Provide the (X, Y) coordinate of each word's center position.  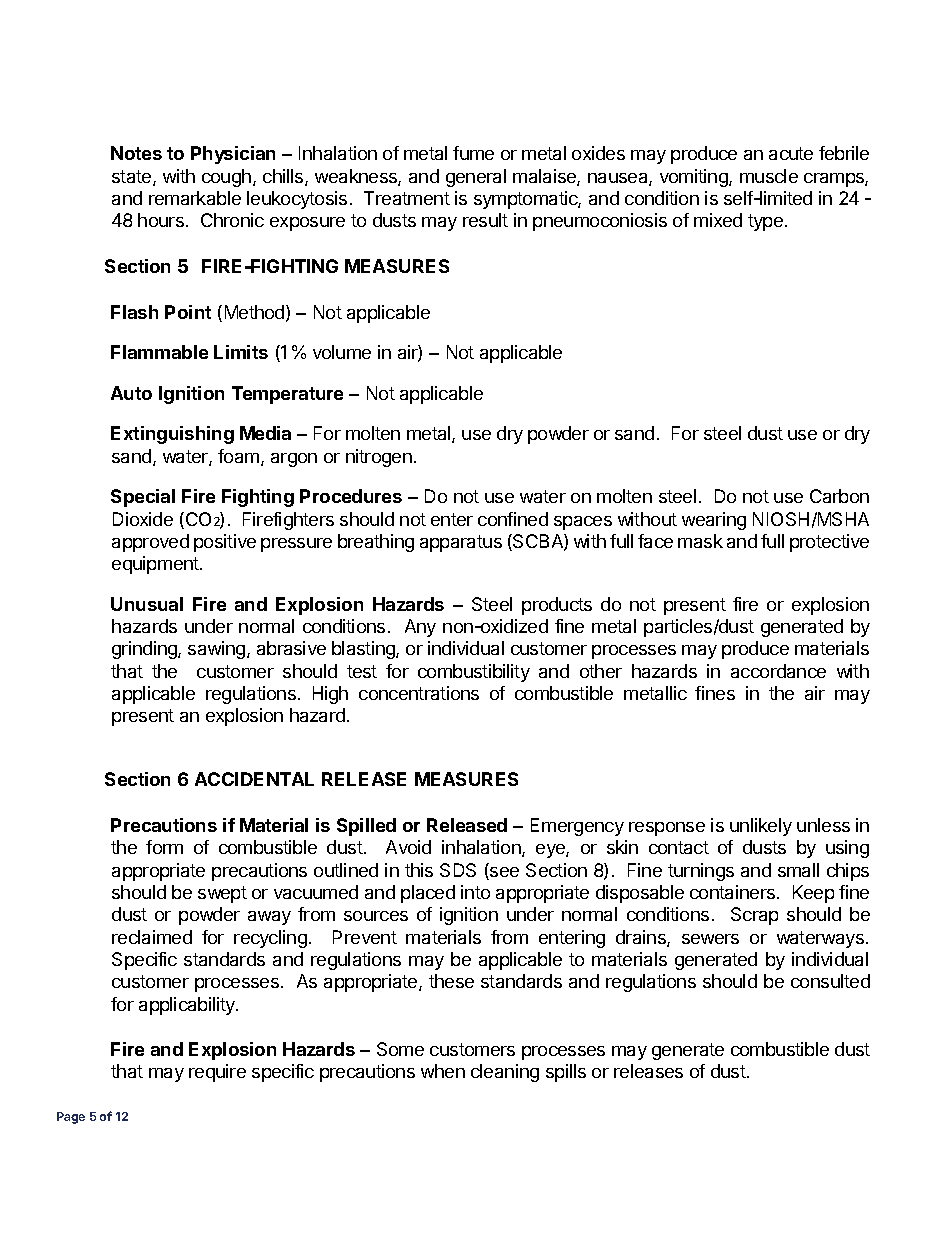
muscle (769, 176)
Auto (131, 393)
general (476, 178)
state (133, 178)
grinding (145, 650)
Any (420, 628)
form (164, 847)
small (798, 870)
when (443, 1071)
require (217, 1073)
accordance (778, 671)
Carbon (839, 496)
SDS (458, 870)
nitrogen (379, 458)
